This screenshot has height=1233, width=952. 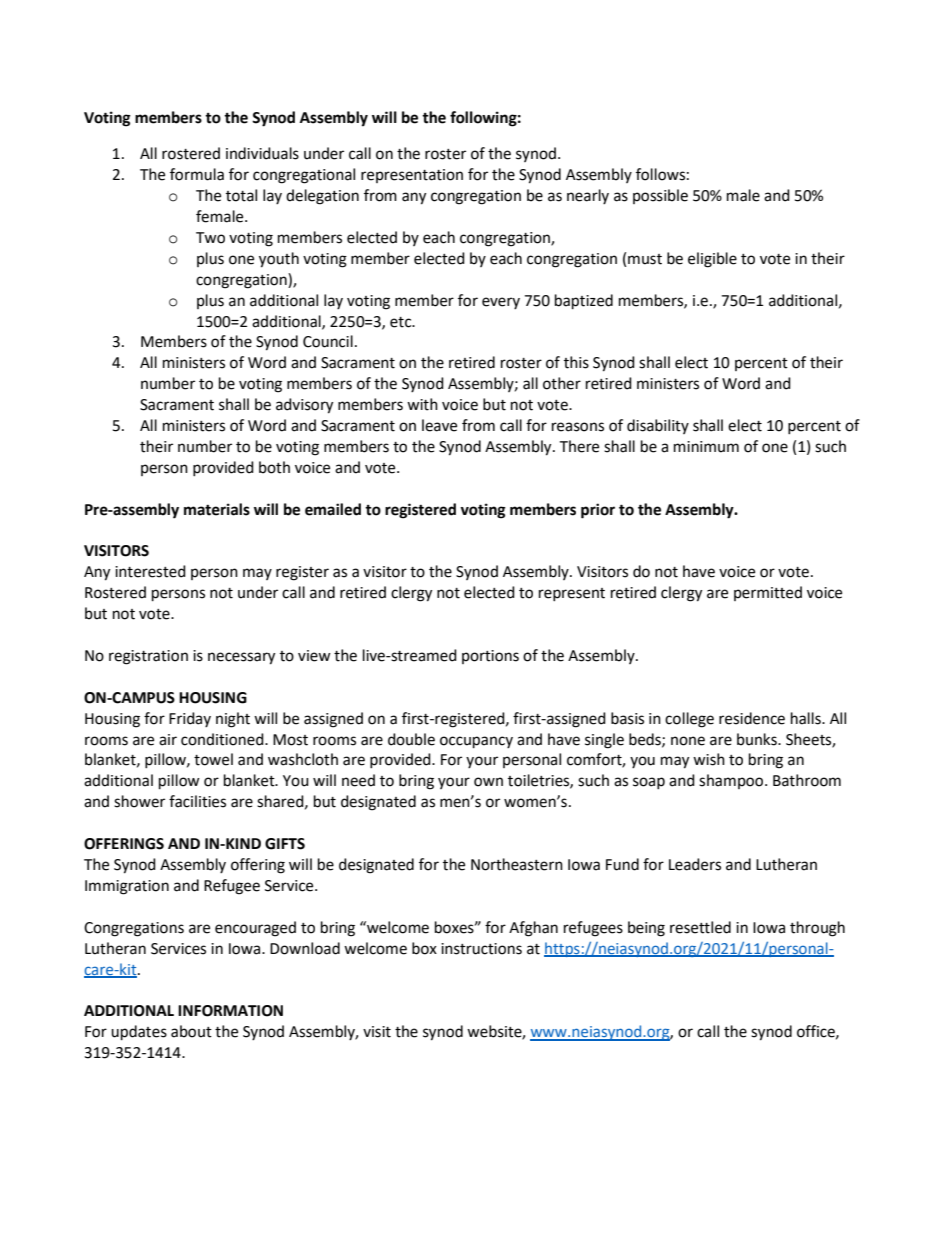 I want to click on formula, so click(x=197, y=174).
